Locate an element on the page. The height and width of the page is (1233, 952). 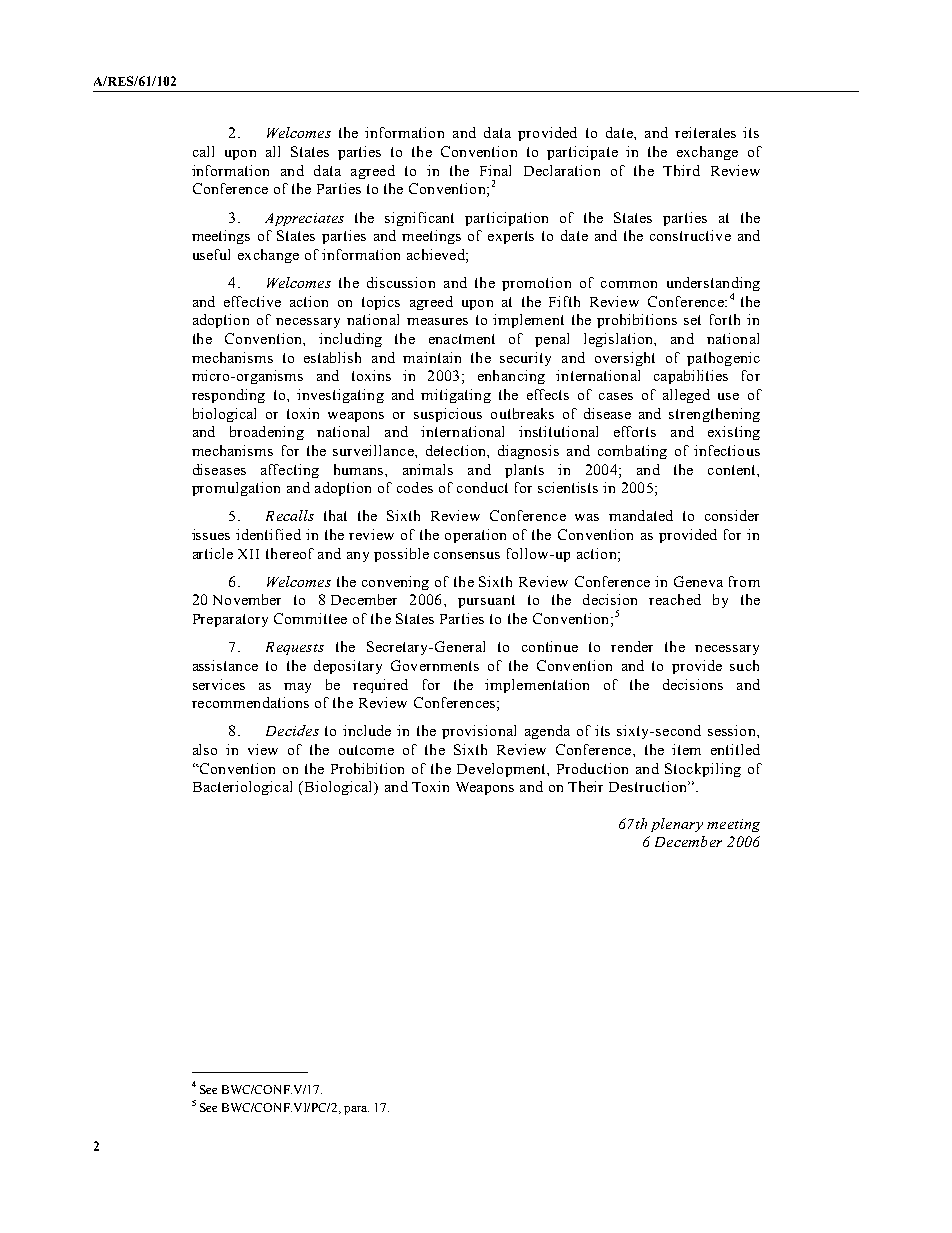
identified is located at coordinates (268, 534).
